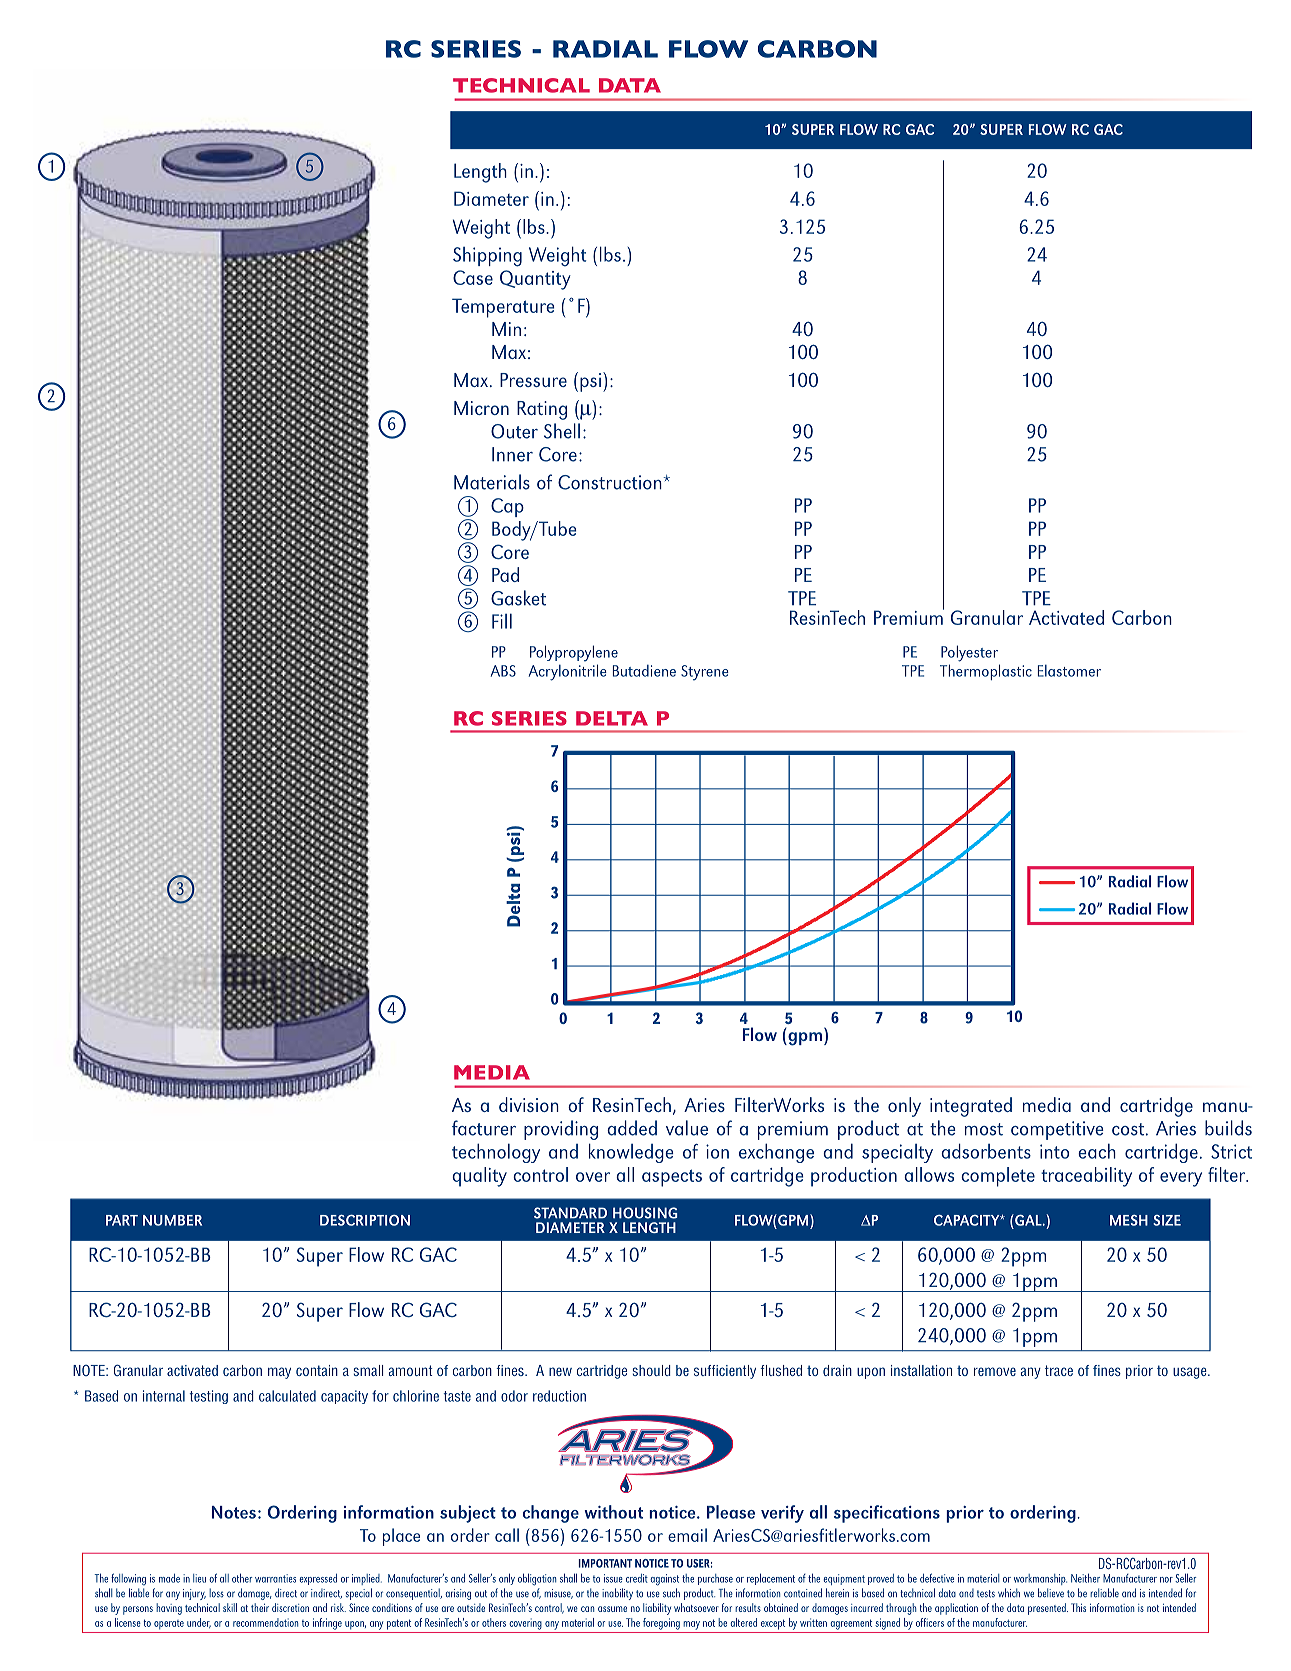 Image resolution: width=1291 pixels, height=1671 pixels. What do you see at coordinates (664, 1580) in the screenshot?
I see `against` at bounding box center [664, 1580].
